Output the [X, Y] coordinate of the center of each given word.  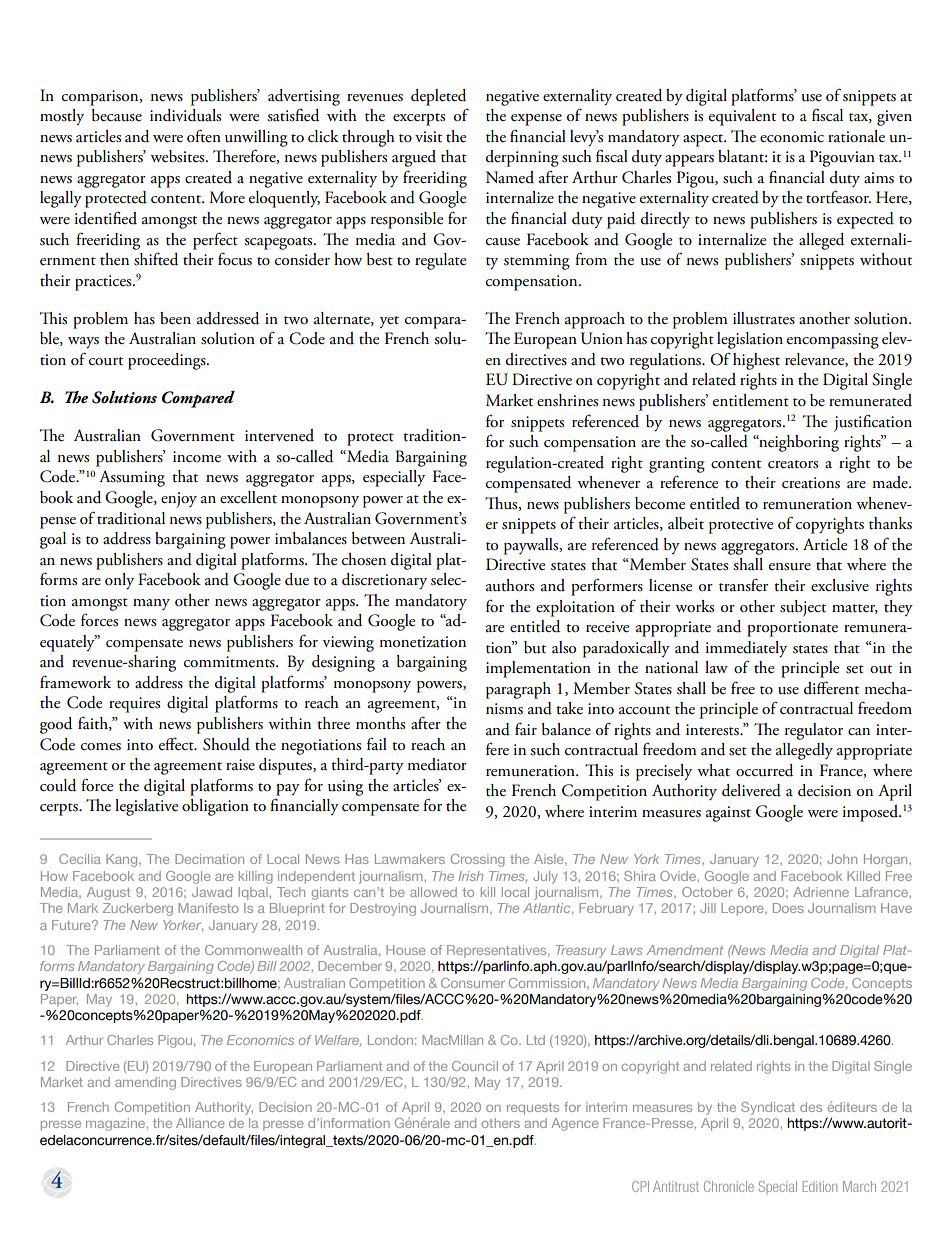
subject [803, 608]
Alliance [200, 1123]
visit [428, 137]
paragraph [518, 690]
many [151, 604]
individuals [185, 115]
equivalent [742, 117]
